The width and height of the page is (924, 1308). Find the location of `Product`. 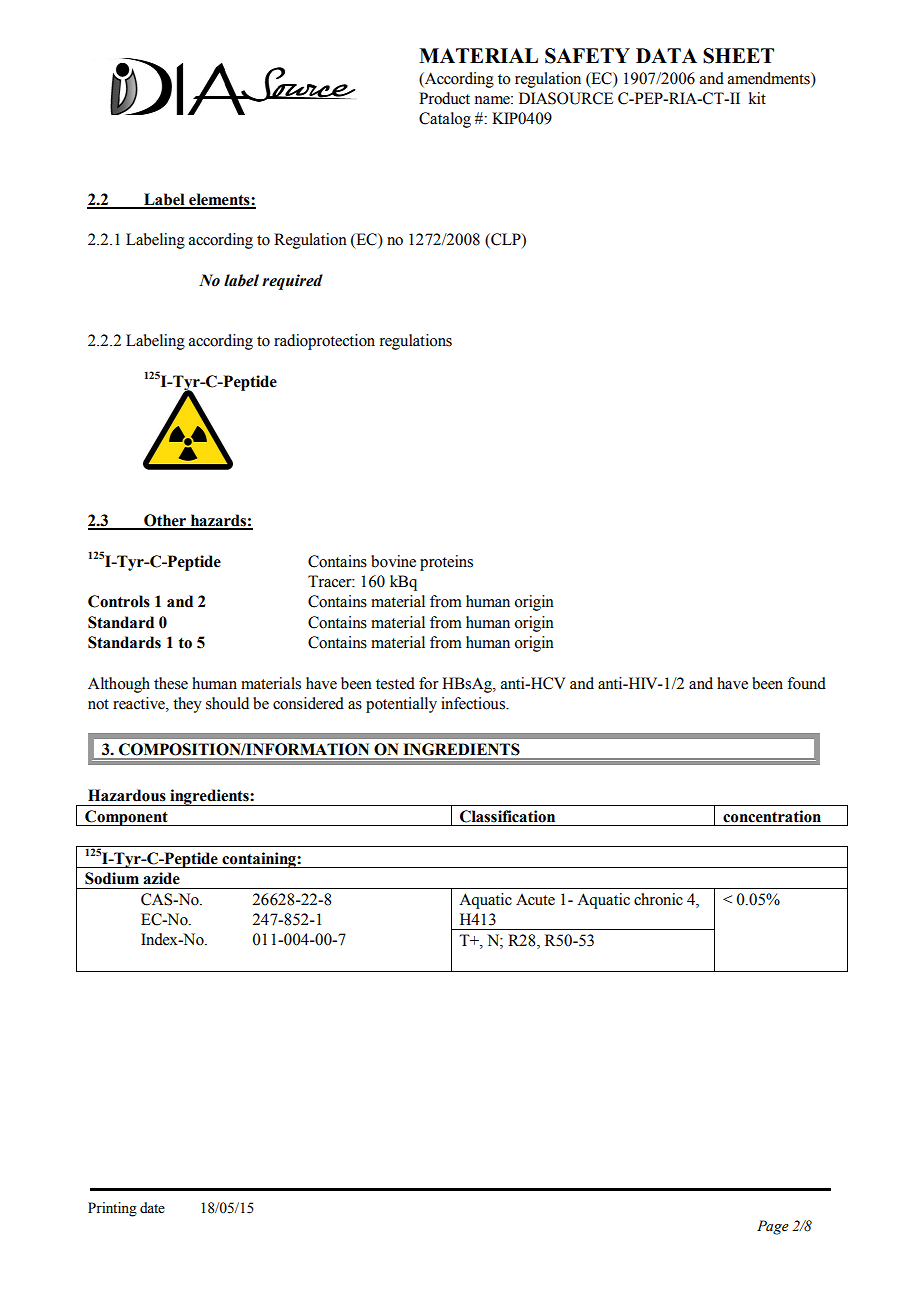

Product is located at coordinates (444, 98).
